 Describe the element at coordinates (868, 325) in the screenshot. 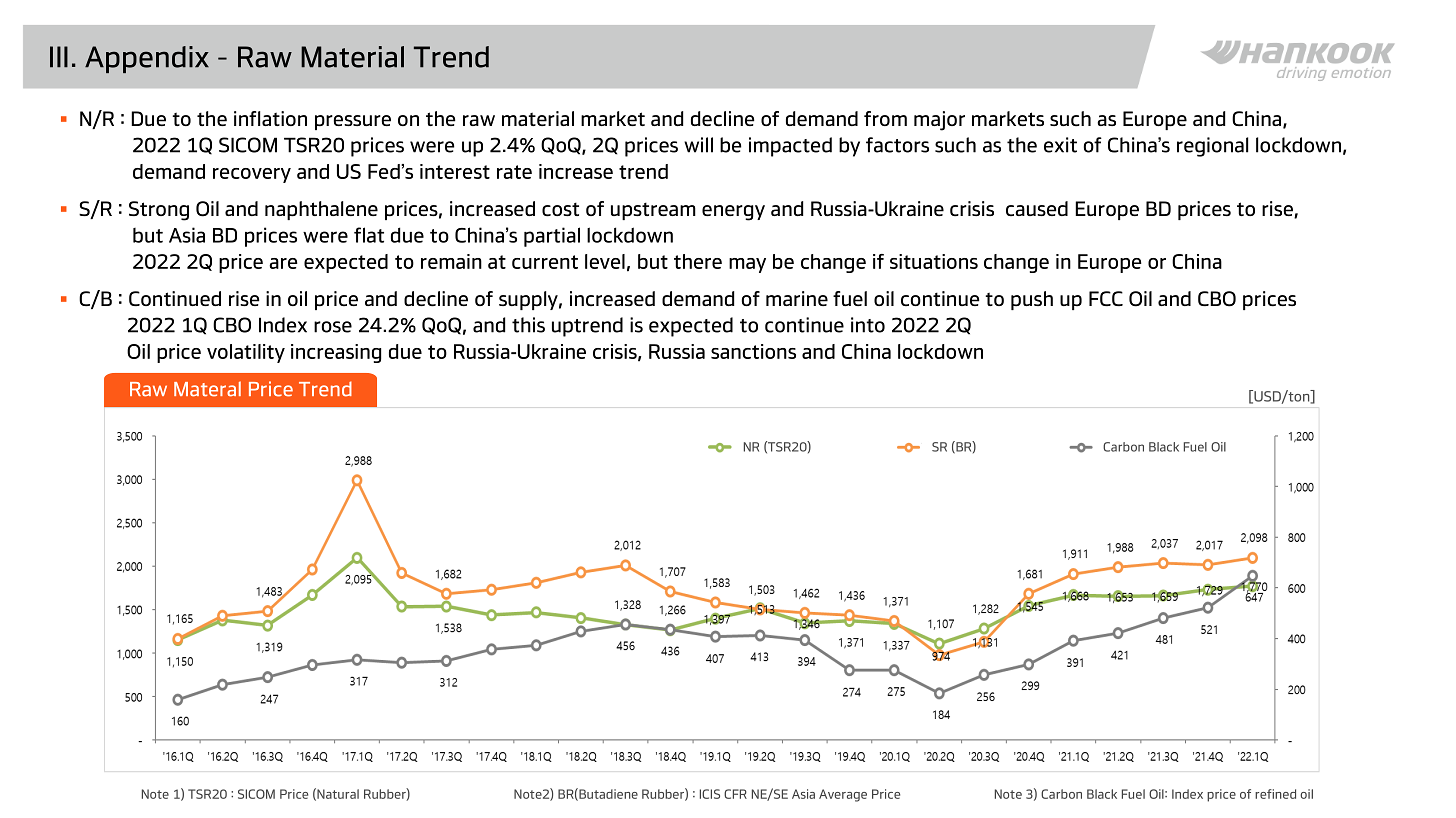

I see `into` at that location.
